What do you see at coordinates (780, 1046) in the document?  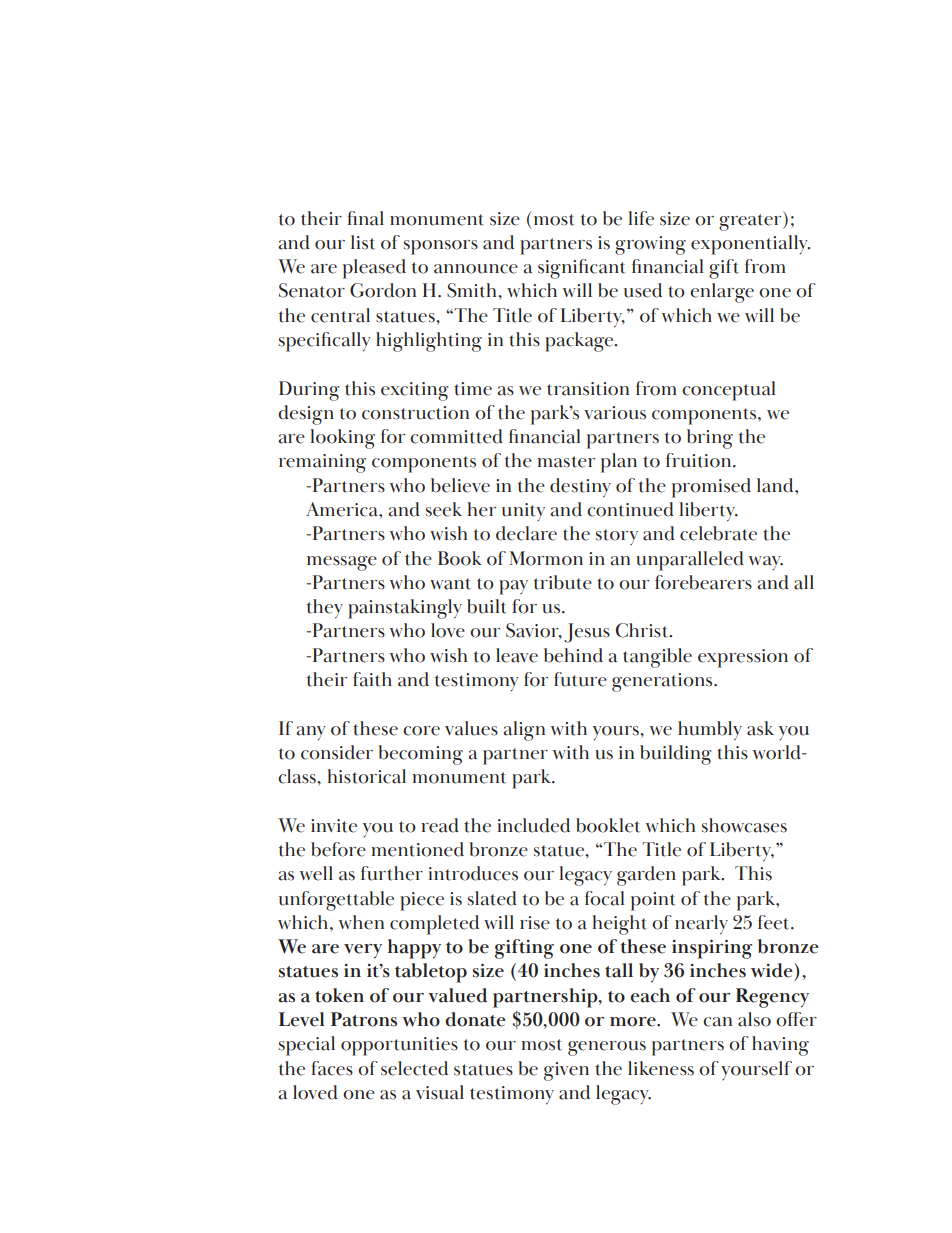 I see `having` at bounding box center [780, 1046].
